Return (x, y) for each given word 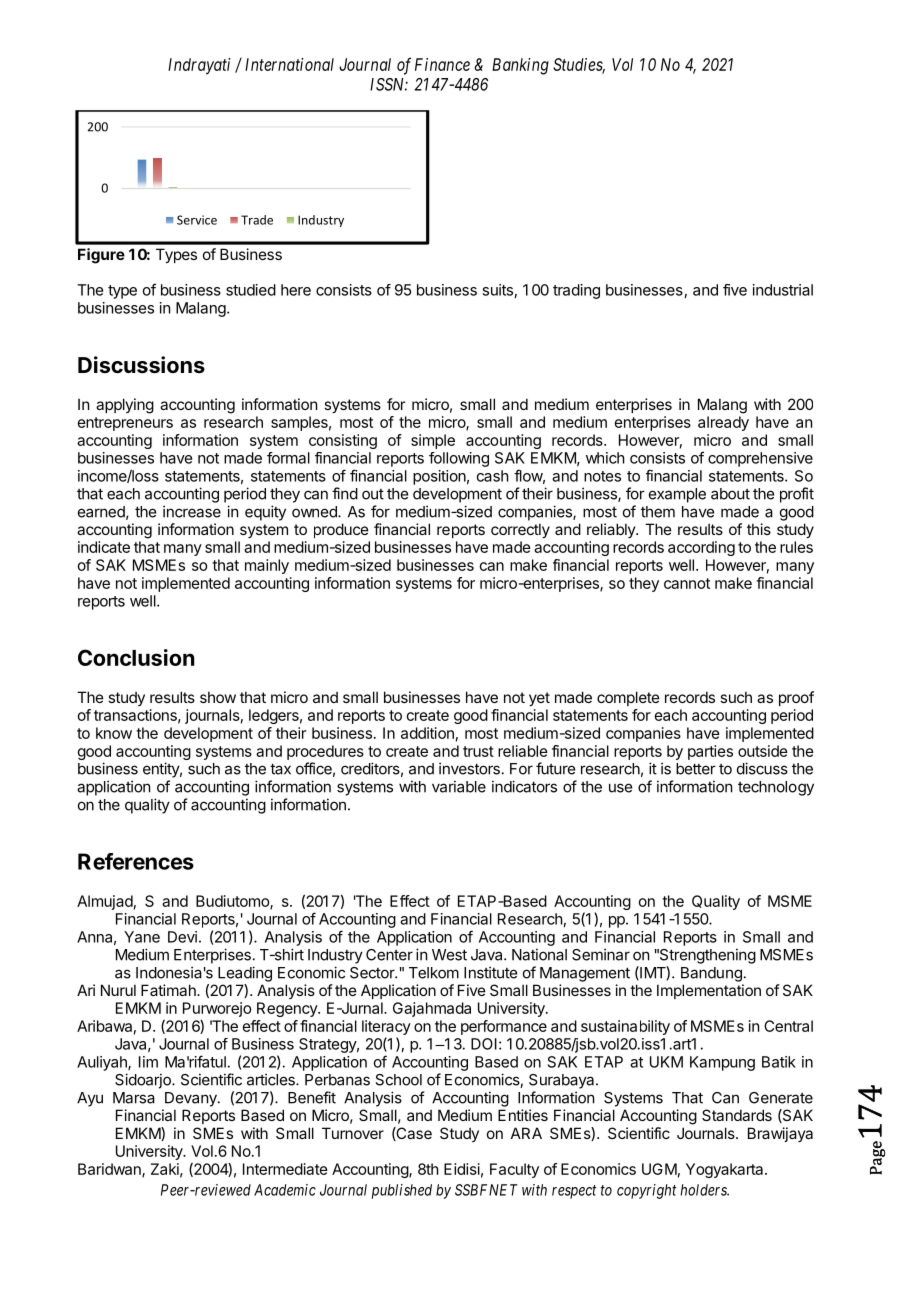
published (402, 1191)
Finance (442, 64)
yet (539, 699)
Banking (520, 66)
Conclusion (136, 657)
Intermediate (285, 1169)
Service (197, 220)
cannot (687, 583)
